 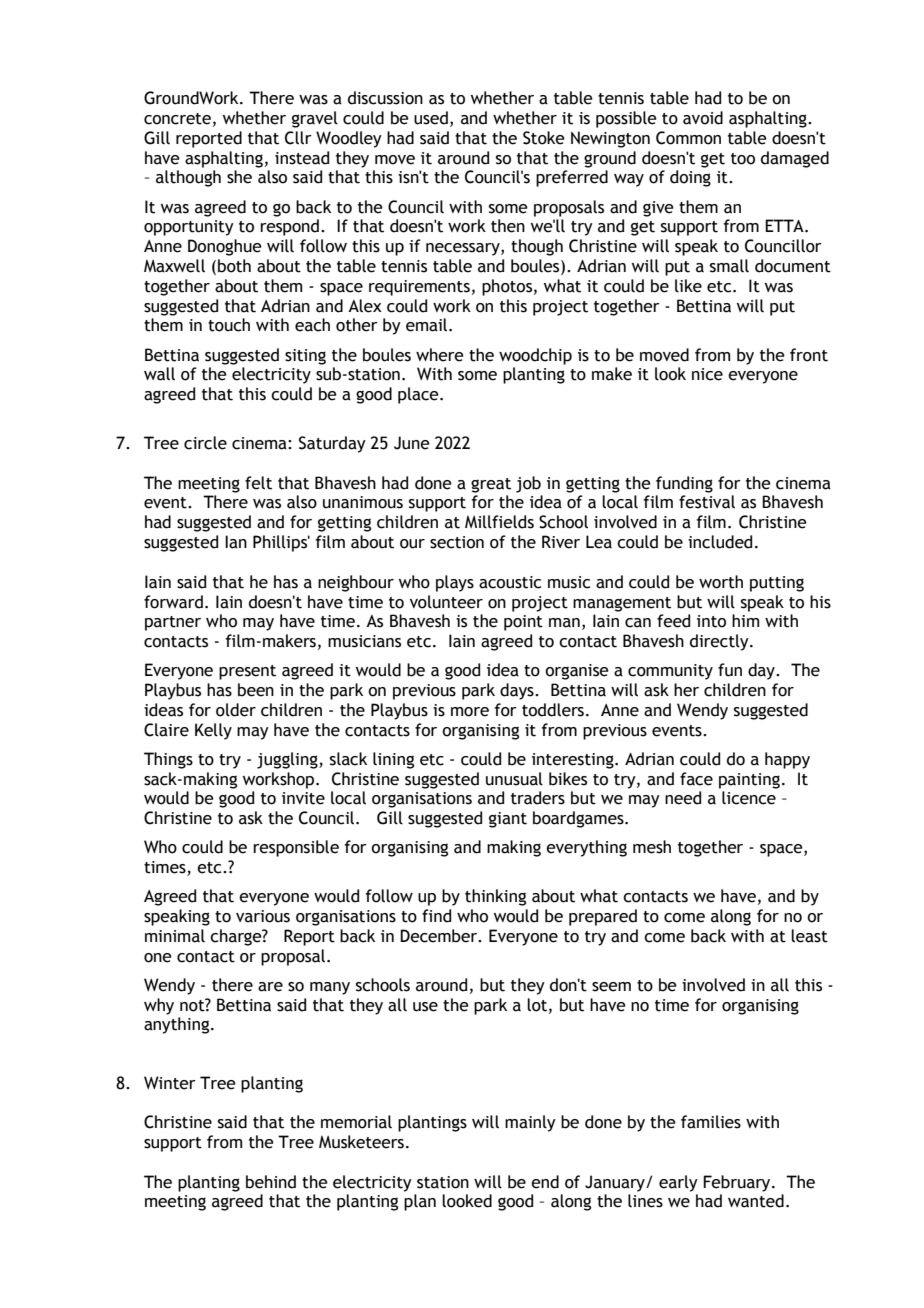 What do you see at coordinates (247, 672) in the image?
I see `present` at bounding box center [247, 672].
